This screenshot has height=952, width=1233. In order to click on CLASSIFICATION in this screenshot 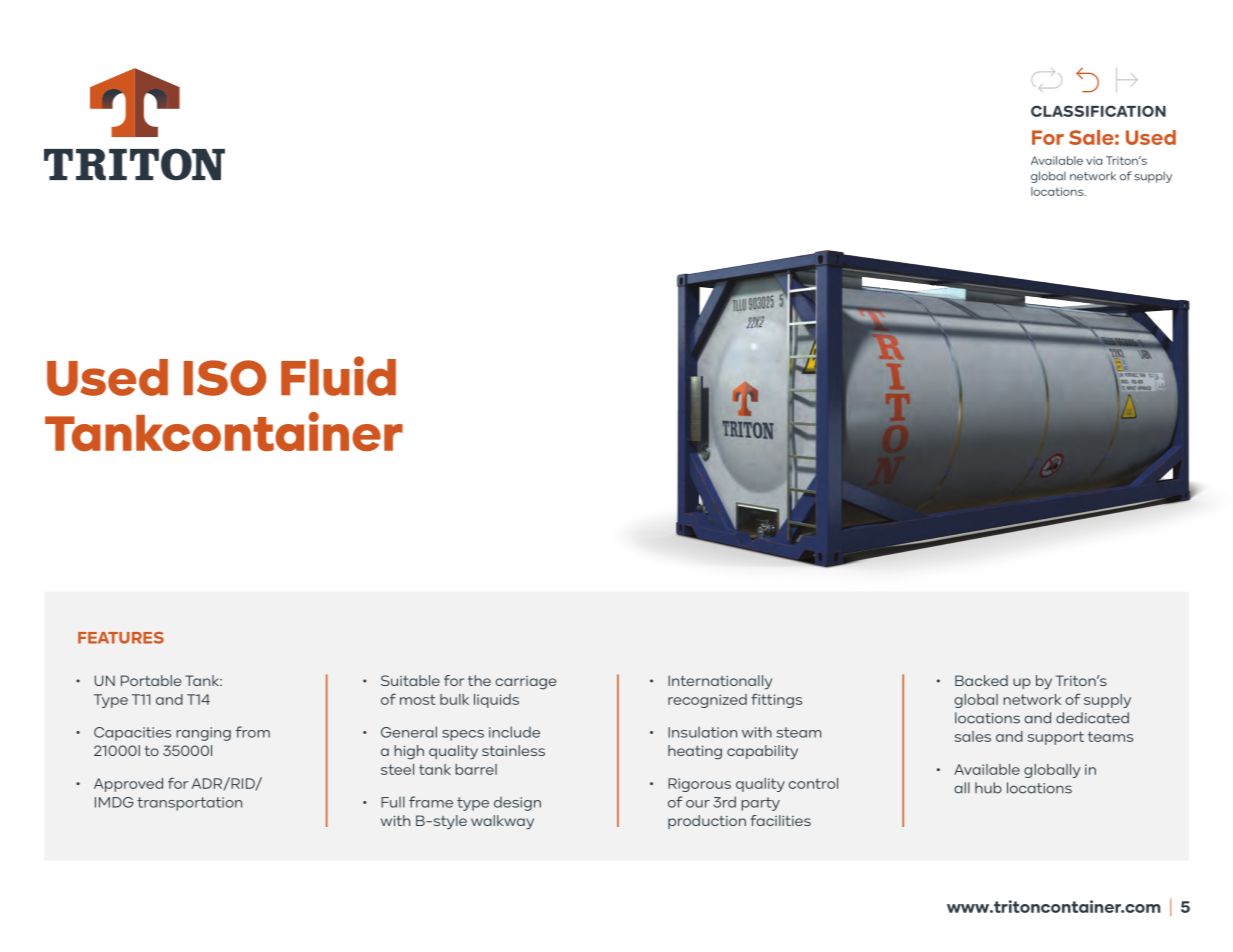, I will do `click(1098, 111)`.
